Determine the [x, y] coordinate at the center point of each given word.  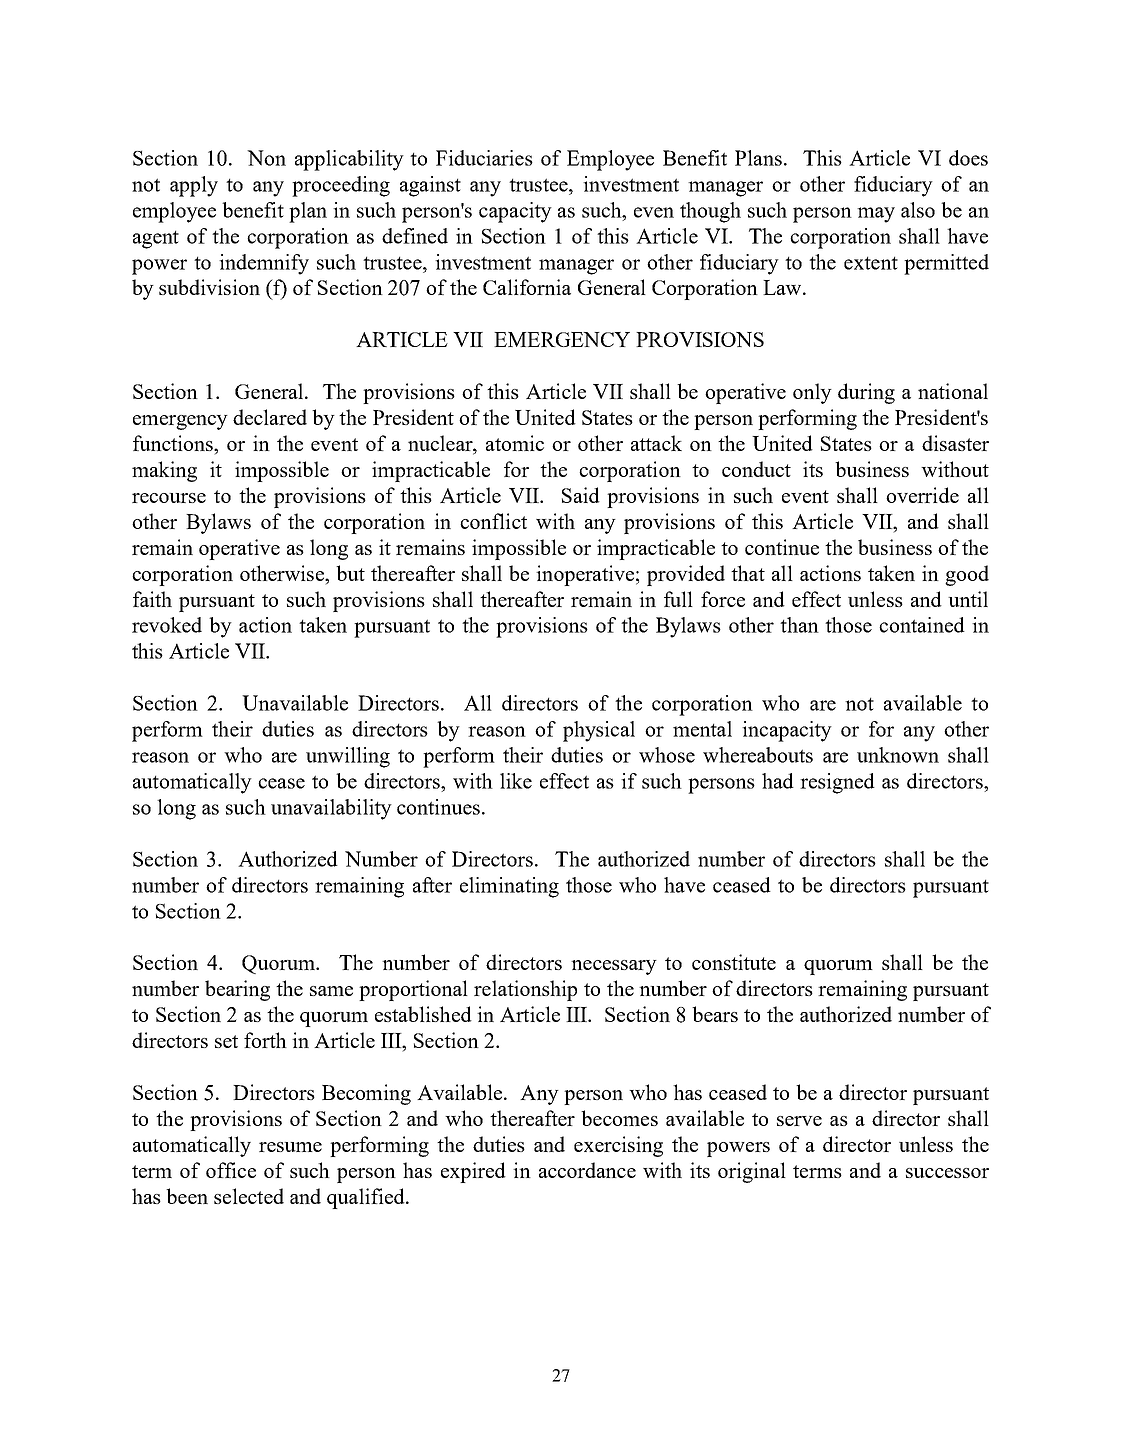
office [231, 1170]
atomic [515, 443]
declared [270, 417]
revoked [167, 625]
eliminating [509, 887]
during [866, 393]
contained [922, 625]
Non [266, 158]
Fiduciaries [484, 158]
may [876, 215]
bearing [237, 990]
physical [599, 731]
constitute [734, 962]
